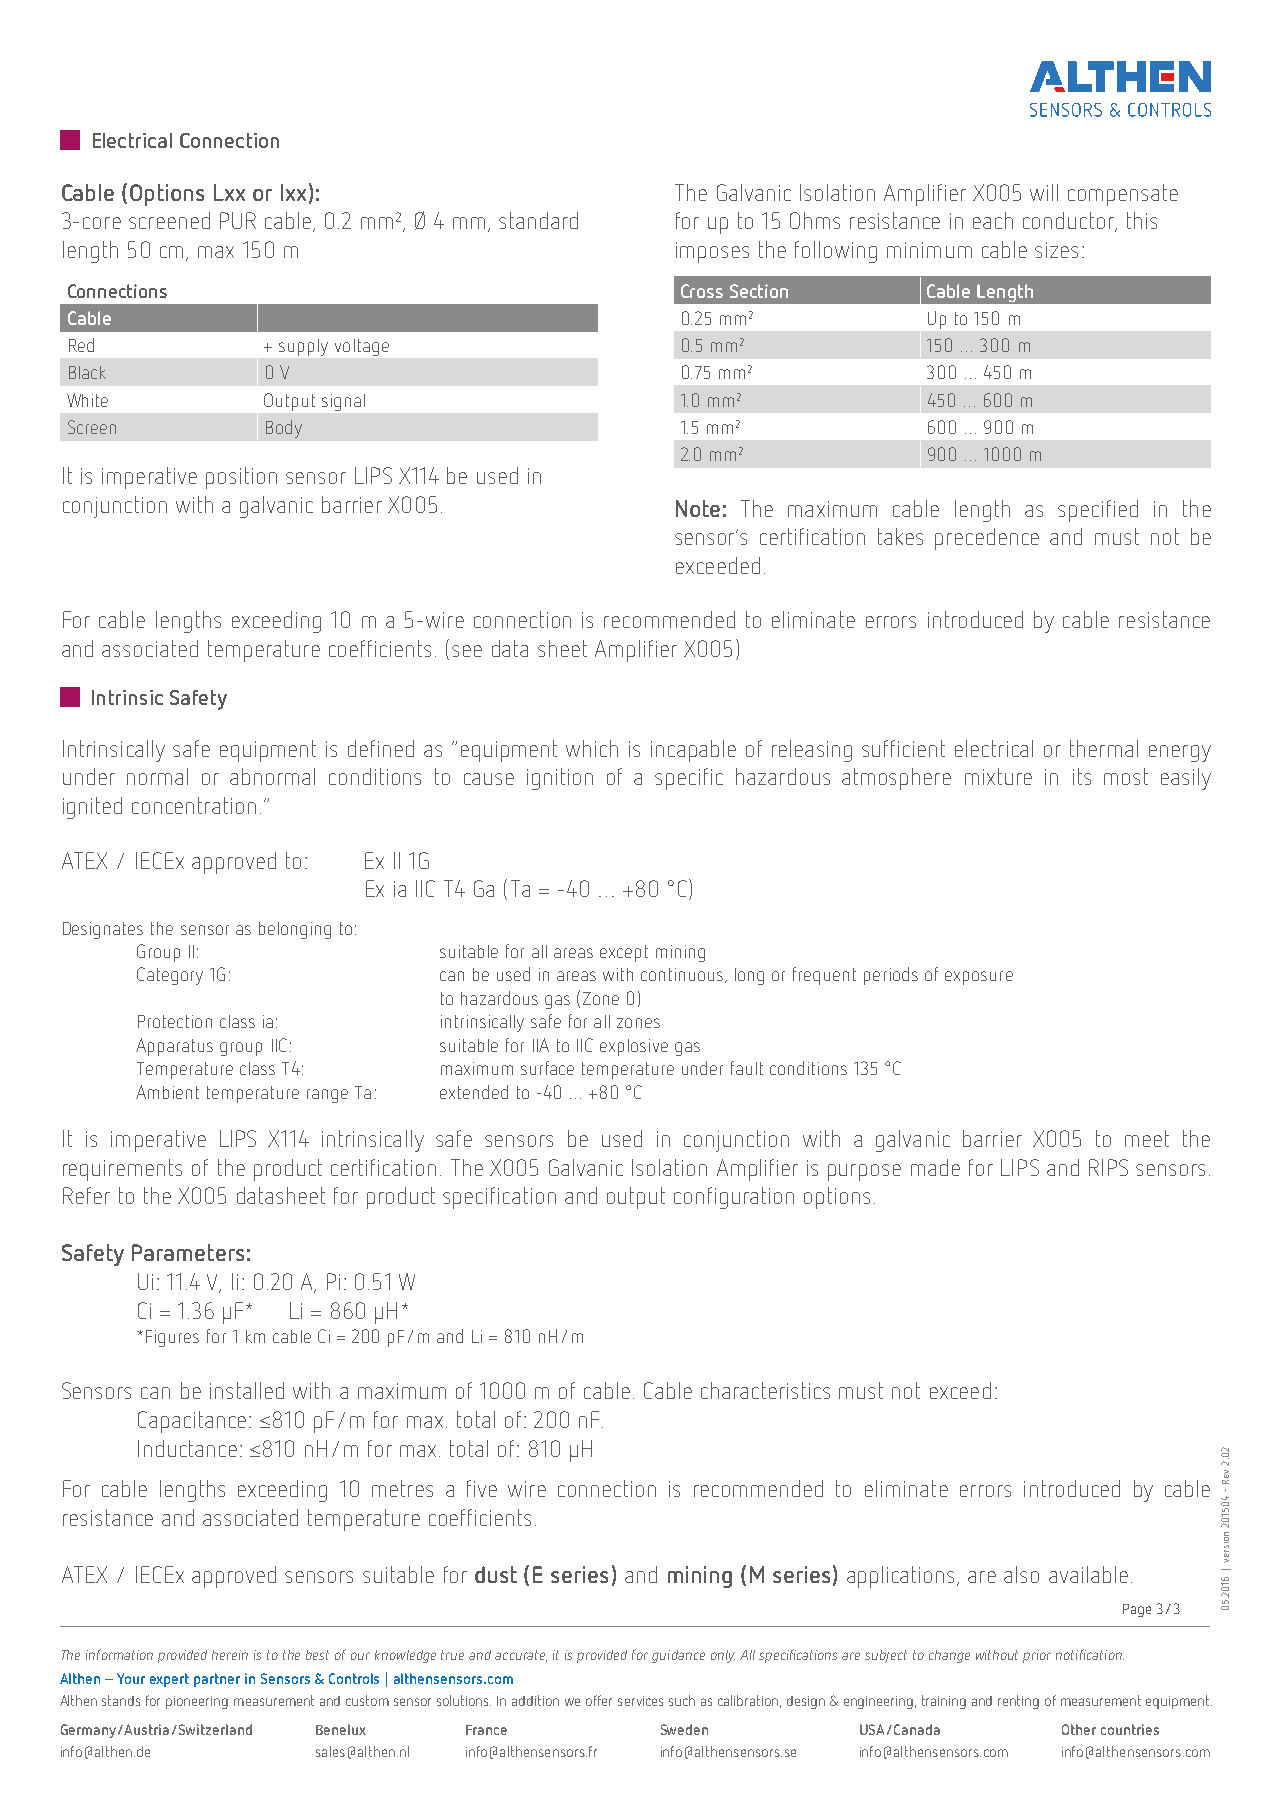 The image size is (1272, 1799). Describe the element at coordinates (229, 192) in the screenshot. I see `Lxx` at that location.
